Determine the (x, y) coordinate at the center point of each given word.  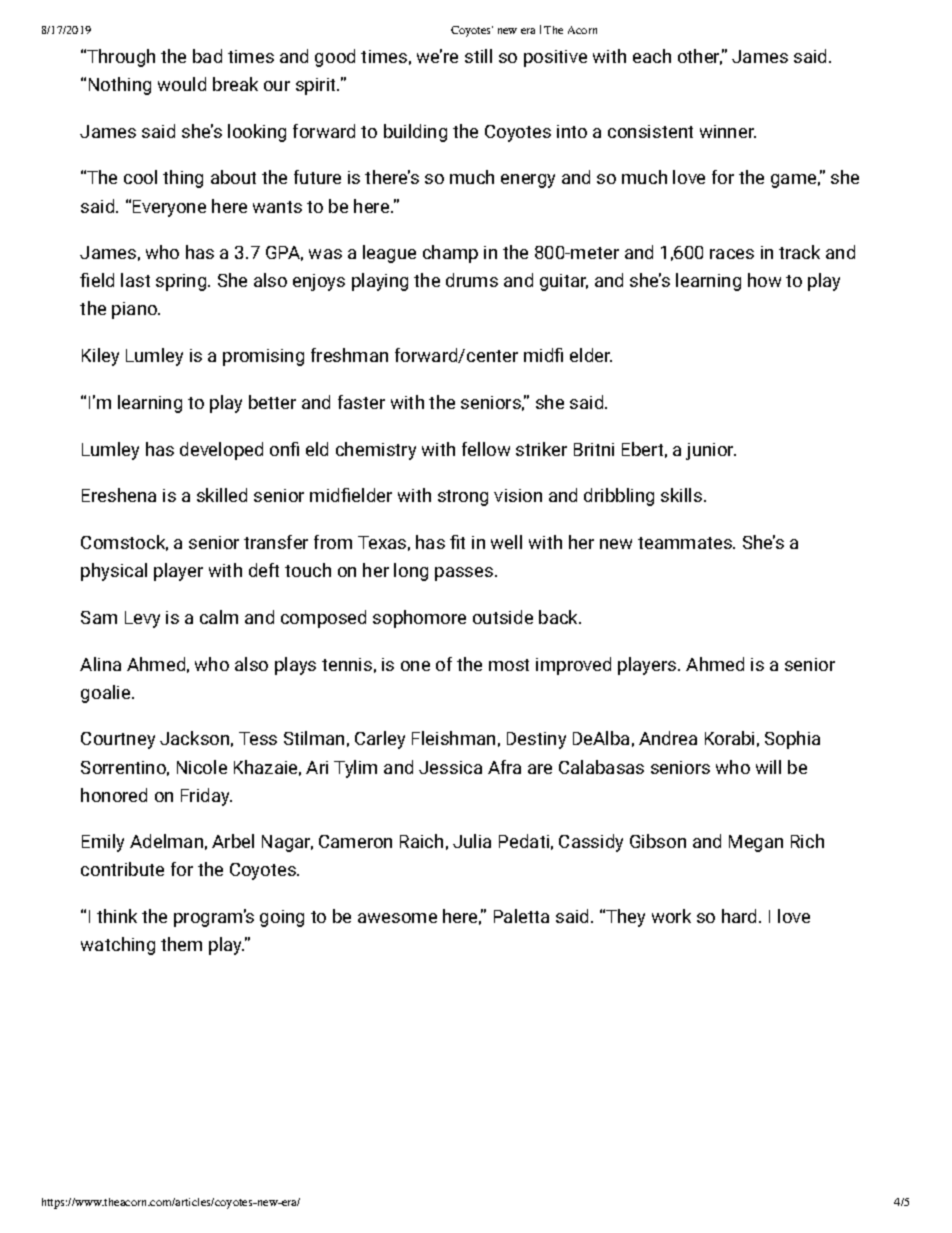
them (181, 944)
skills (681, 495)
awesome (397, 918)
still (478, 56)
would (182, 84)
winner (728, 131)
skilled (222, 495)
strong (463, 498)
